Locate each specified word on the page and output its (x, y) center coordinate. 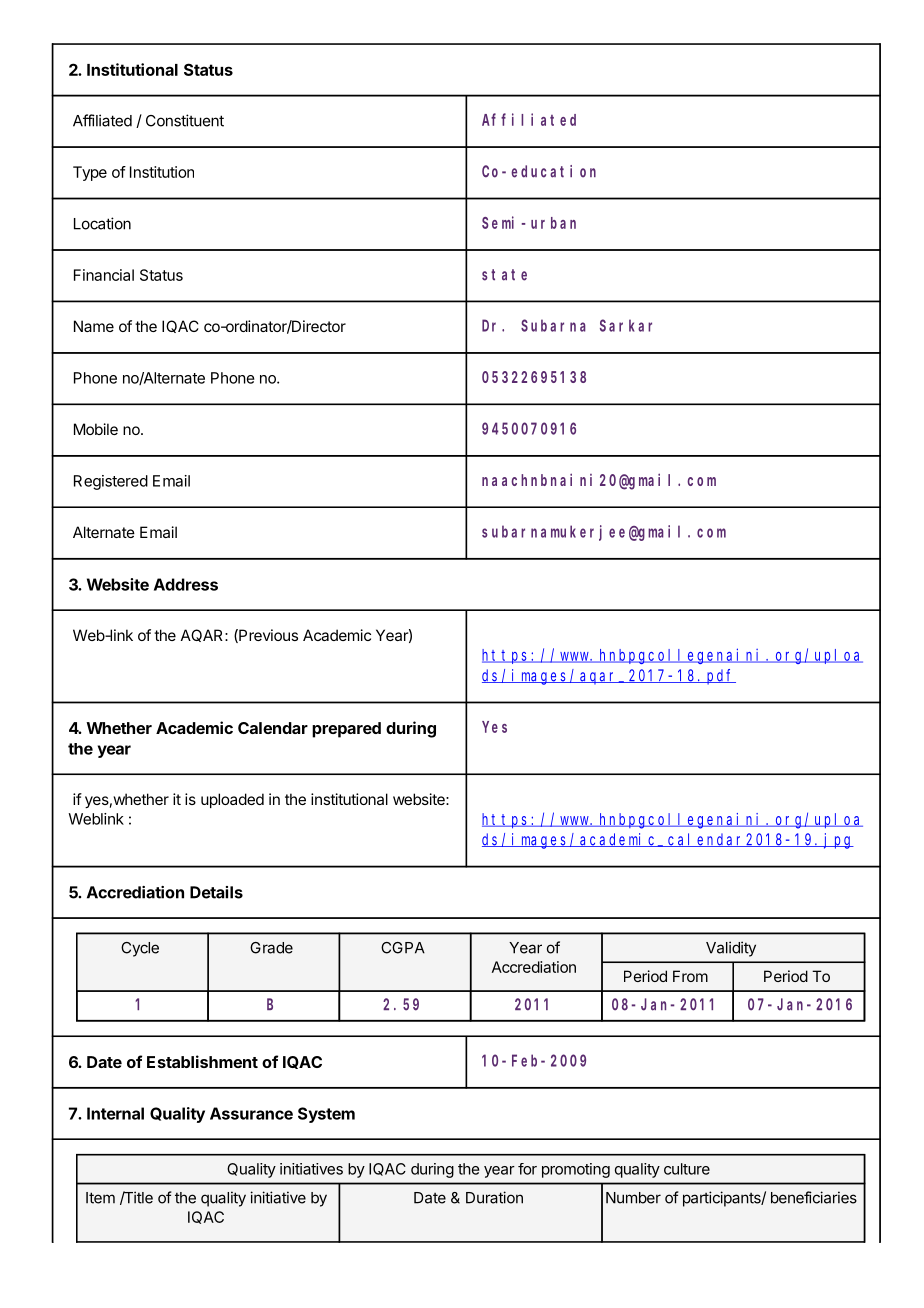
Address (186, 584)
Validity (731, 949)
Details (216, 892)
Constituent (185, 120)
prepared (346, 730)
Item (100, 1198)
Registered (111, 482)
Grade (271, 948)
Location (102, 223)
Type (90, 173)
